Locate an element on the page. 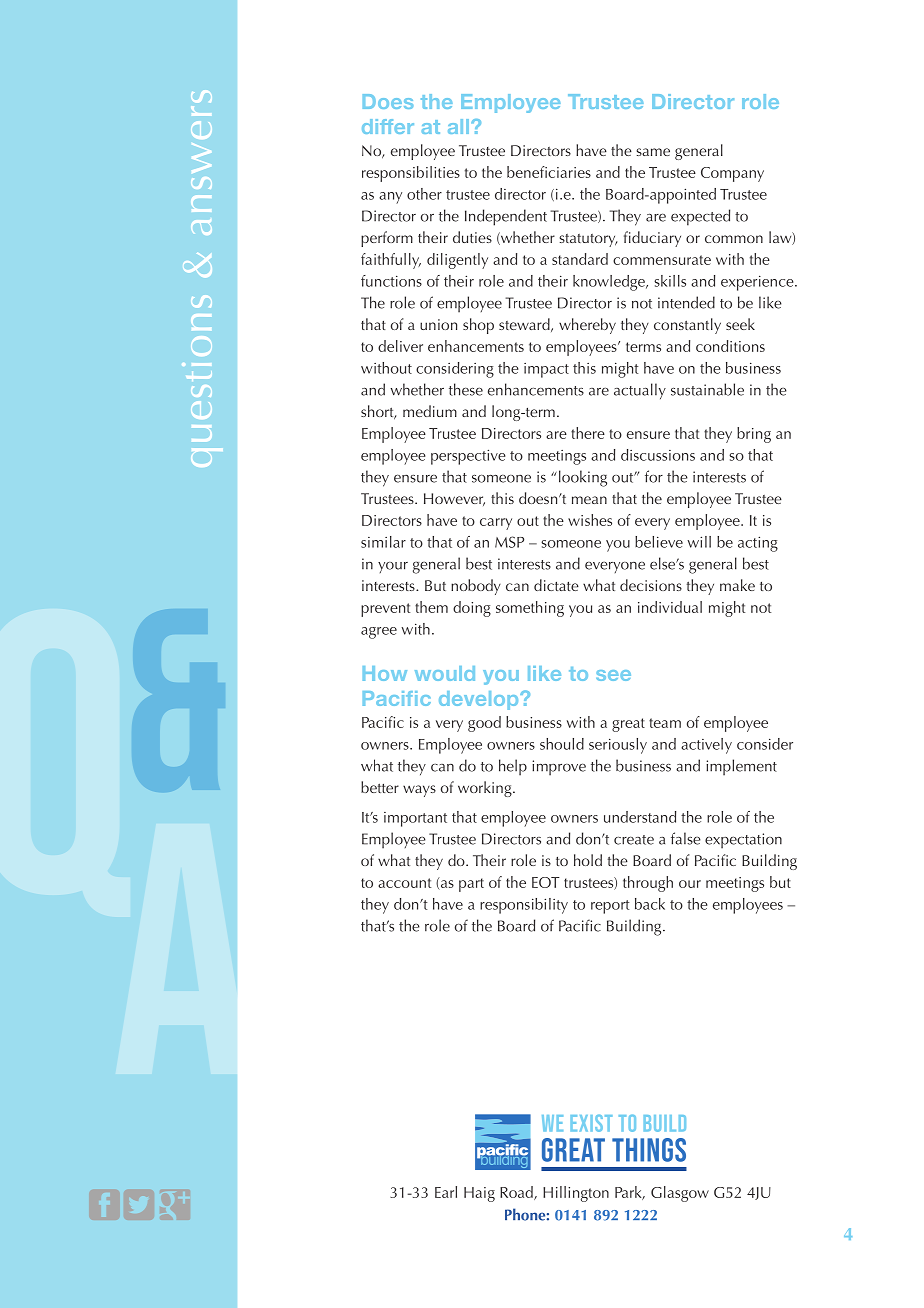 This image has width=924, height=1308. impact is located at coordinates (546, 370).
